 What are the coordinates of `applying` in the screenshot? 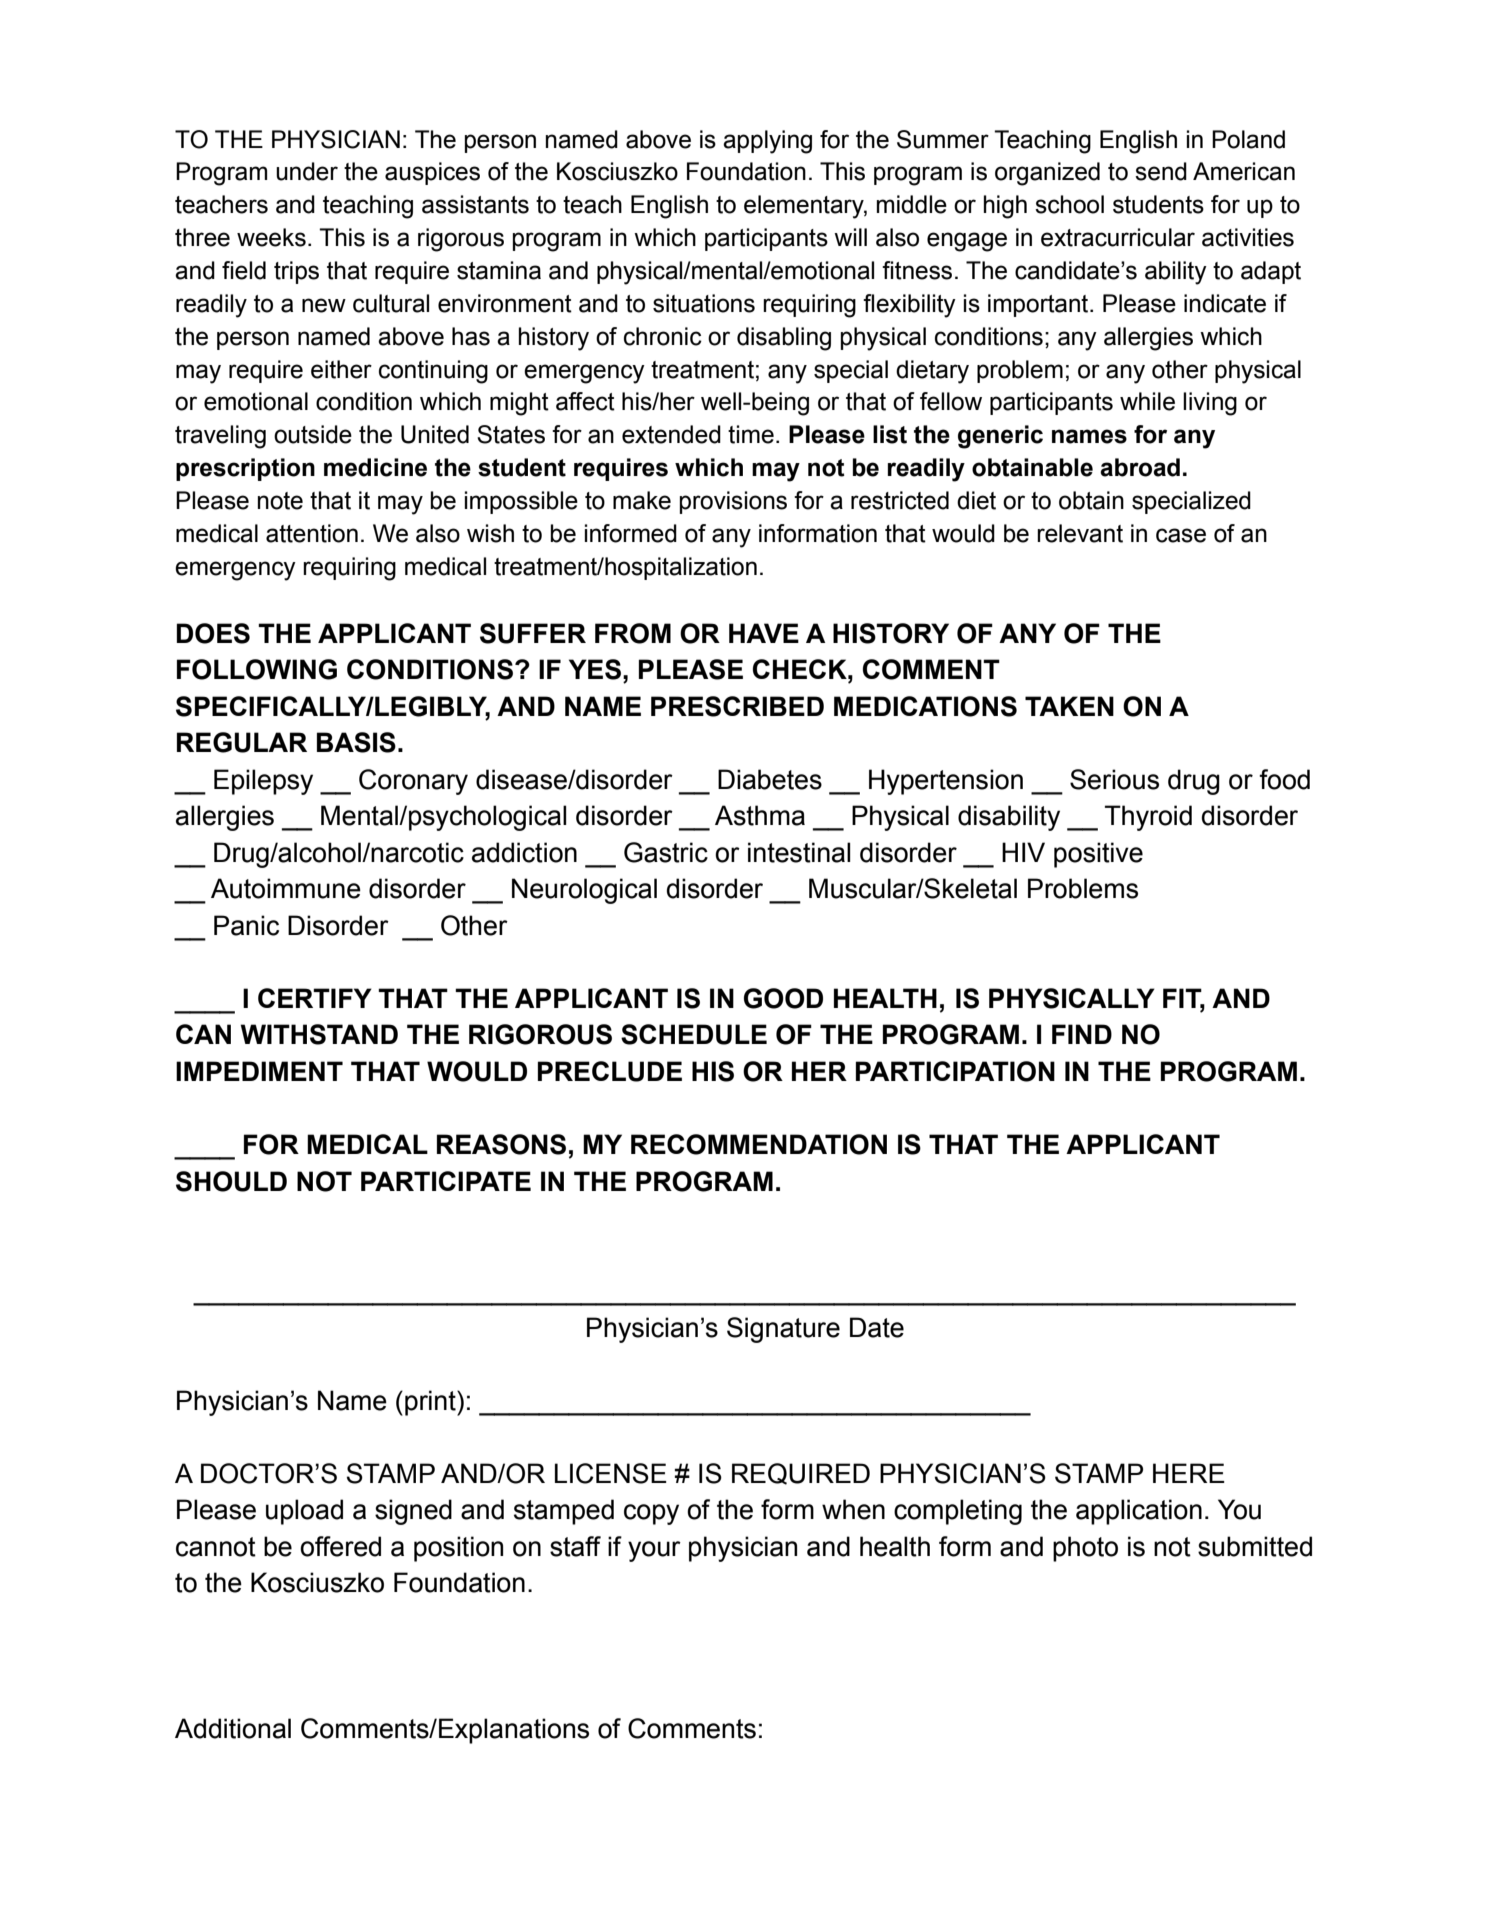 It's located at (767, 142).
